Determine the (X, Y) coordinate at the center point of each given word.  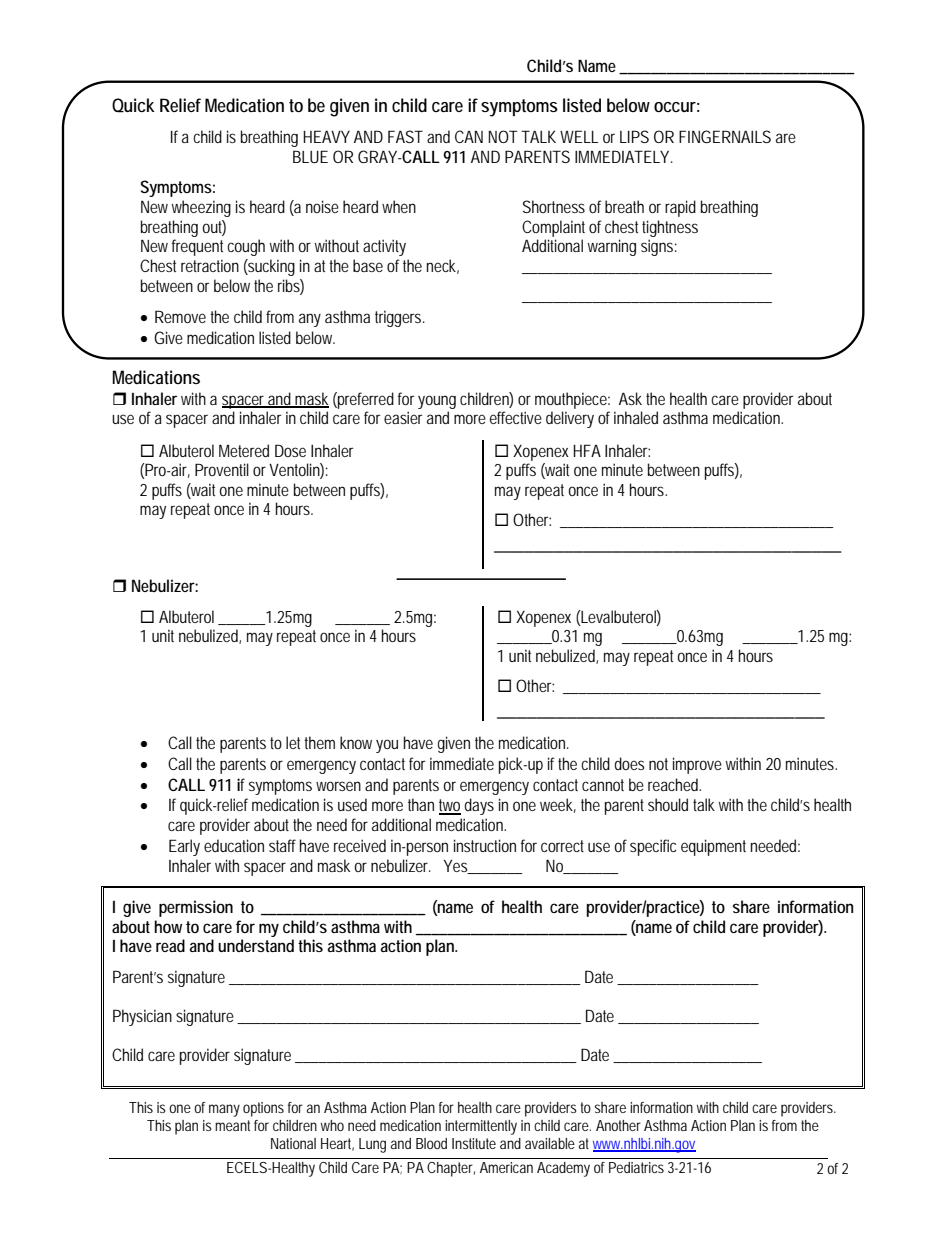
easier (403, 417)
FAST (405, 136)
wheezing (201, 208)
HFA (587, 450)
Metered (244, 450)
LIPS (634, 136)
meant (232, 1125)
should (668, 804)
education (234, 845)
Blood (431, 1143)
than (421, 804)
